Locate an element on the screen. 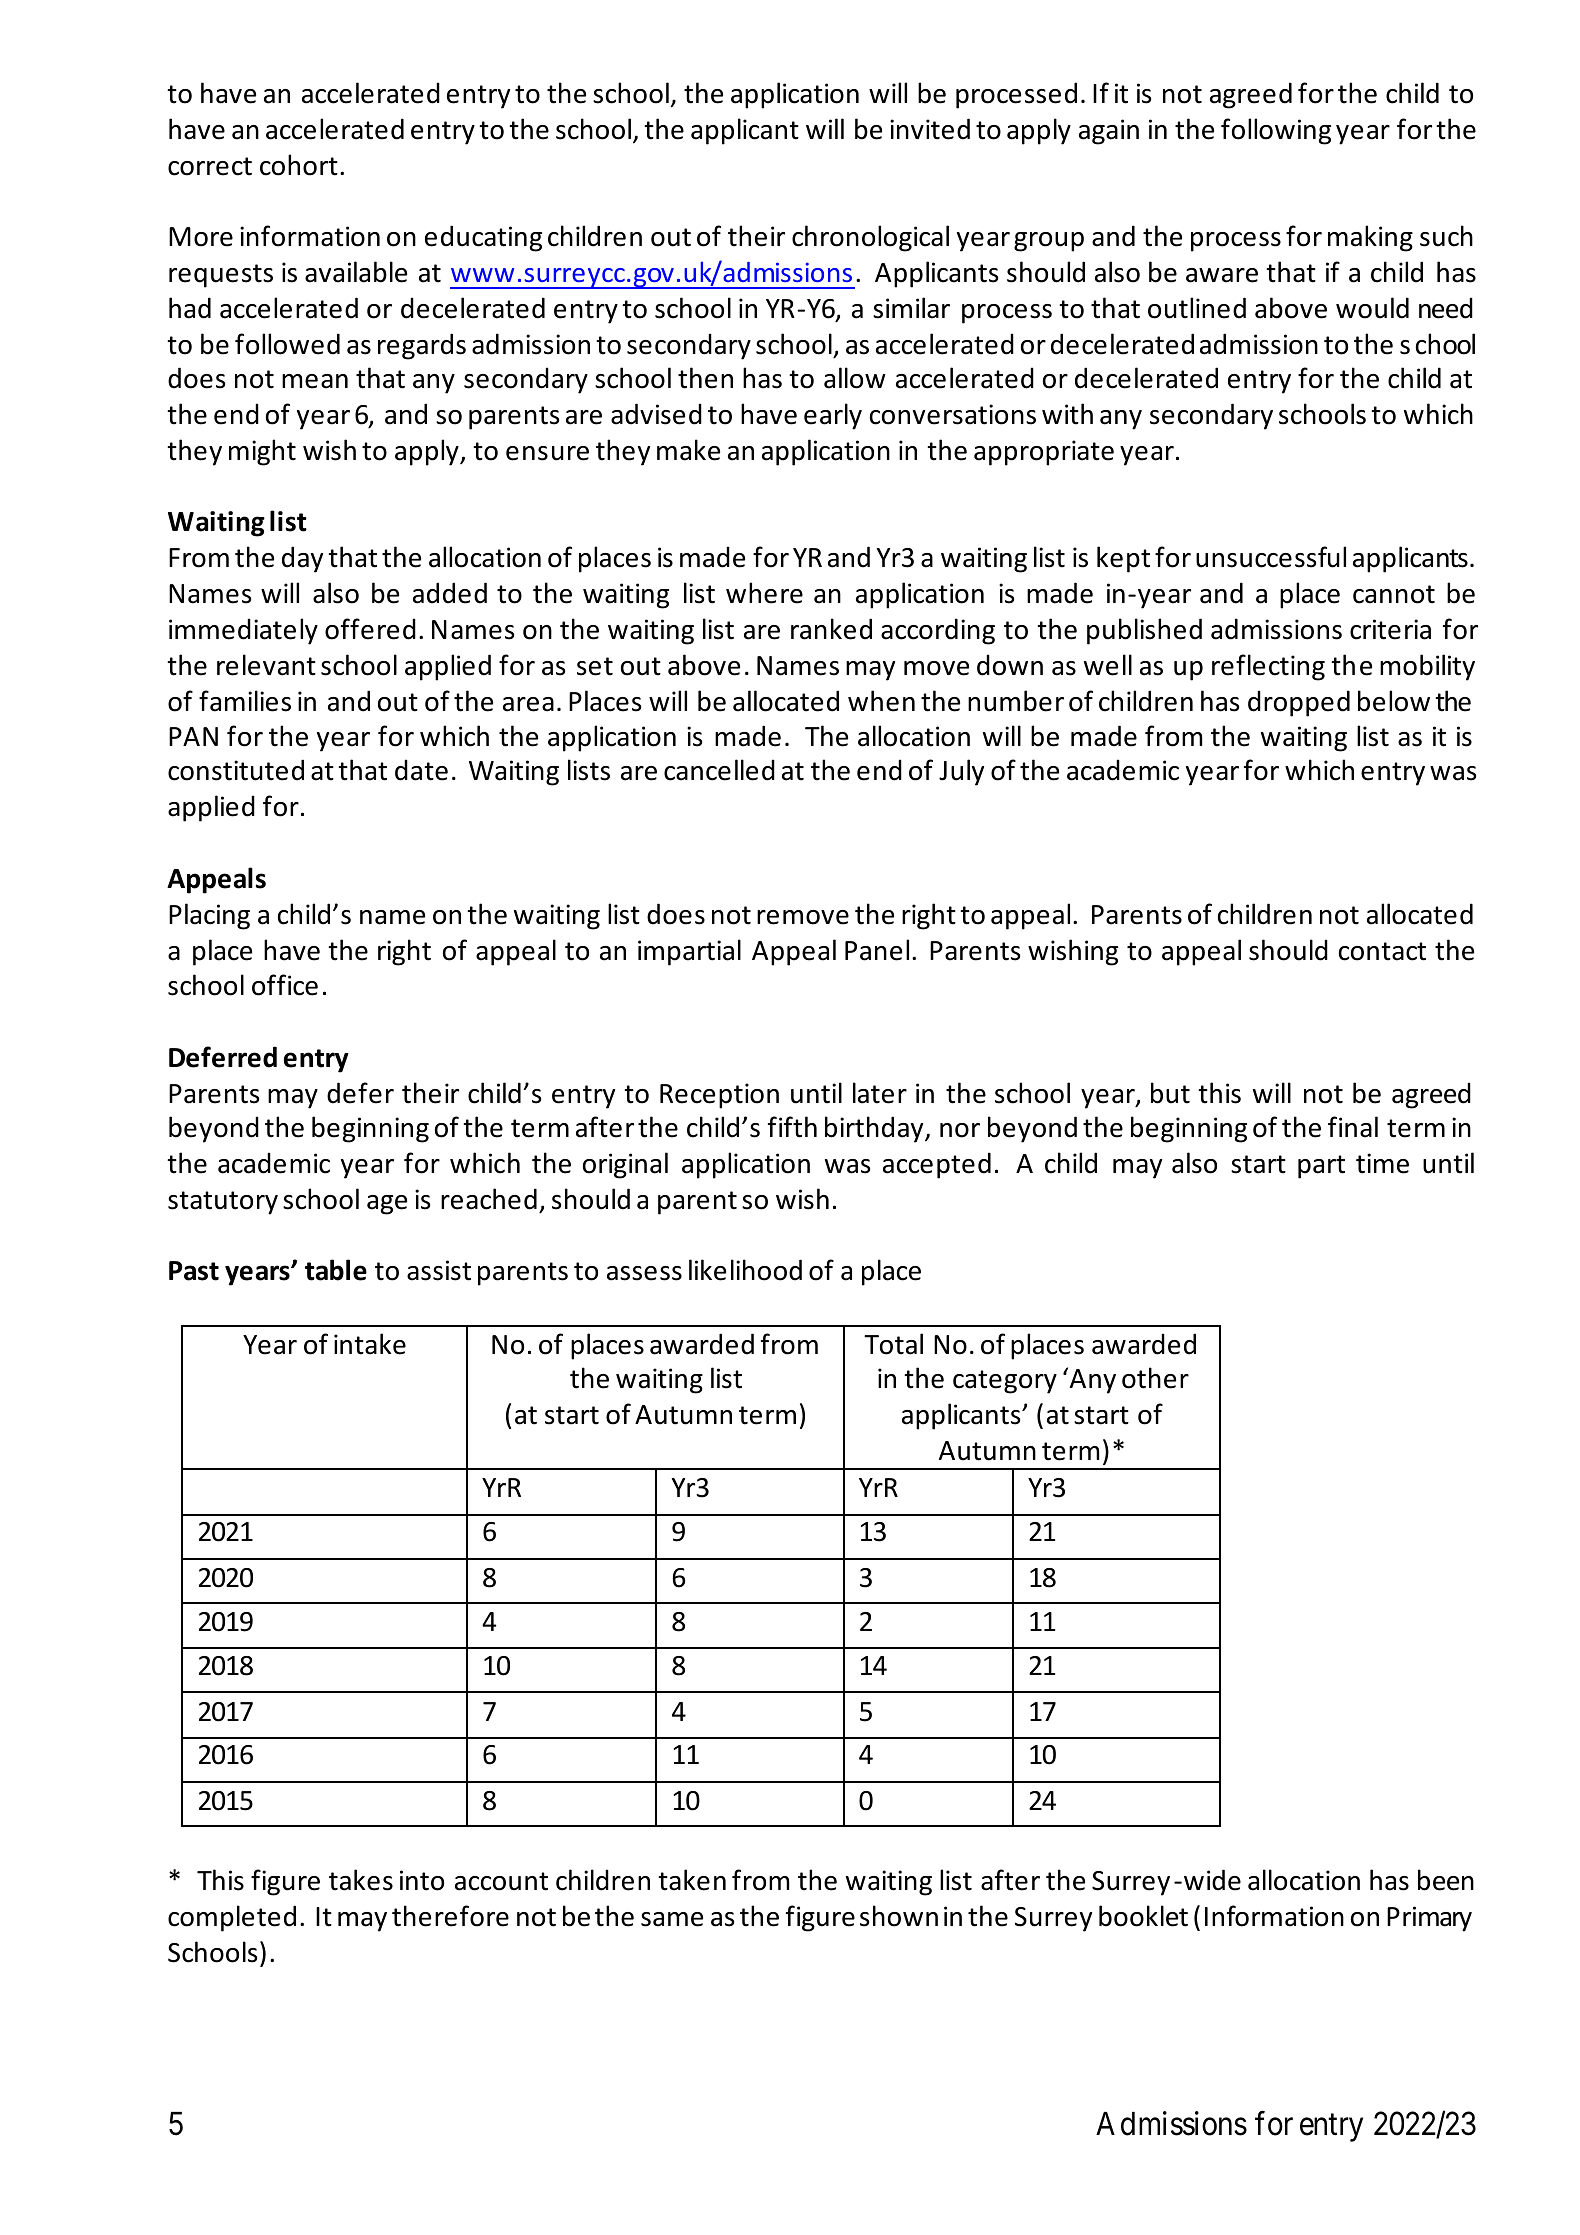 The width and height of the screenshot is (1580, 2235). been is located at coordinates (1446, 1880).
